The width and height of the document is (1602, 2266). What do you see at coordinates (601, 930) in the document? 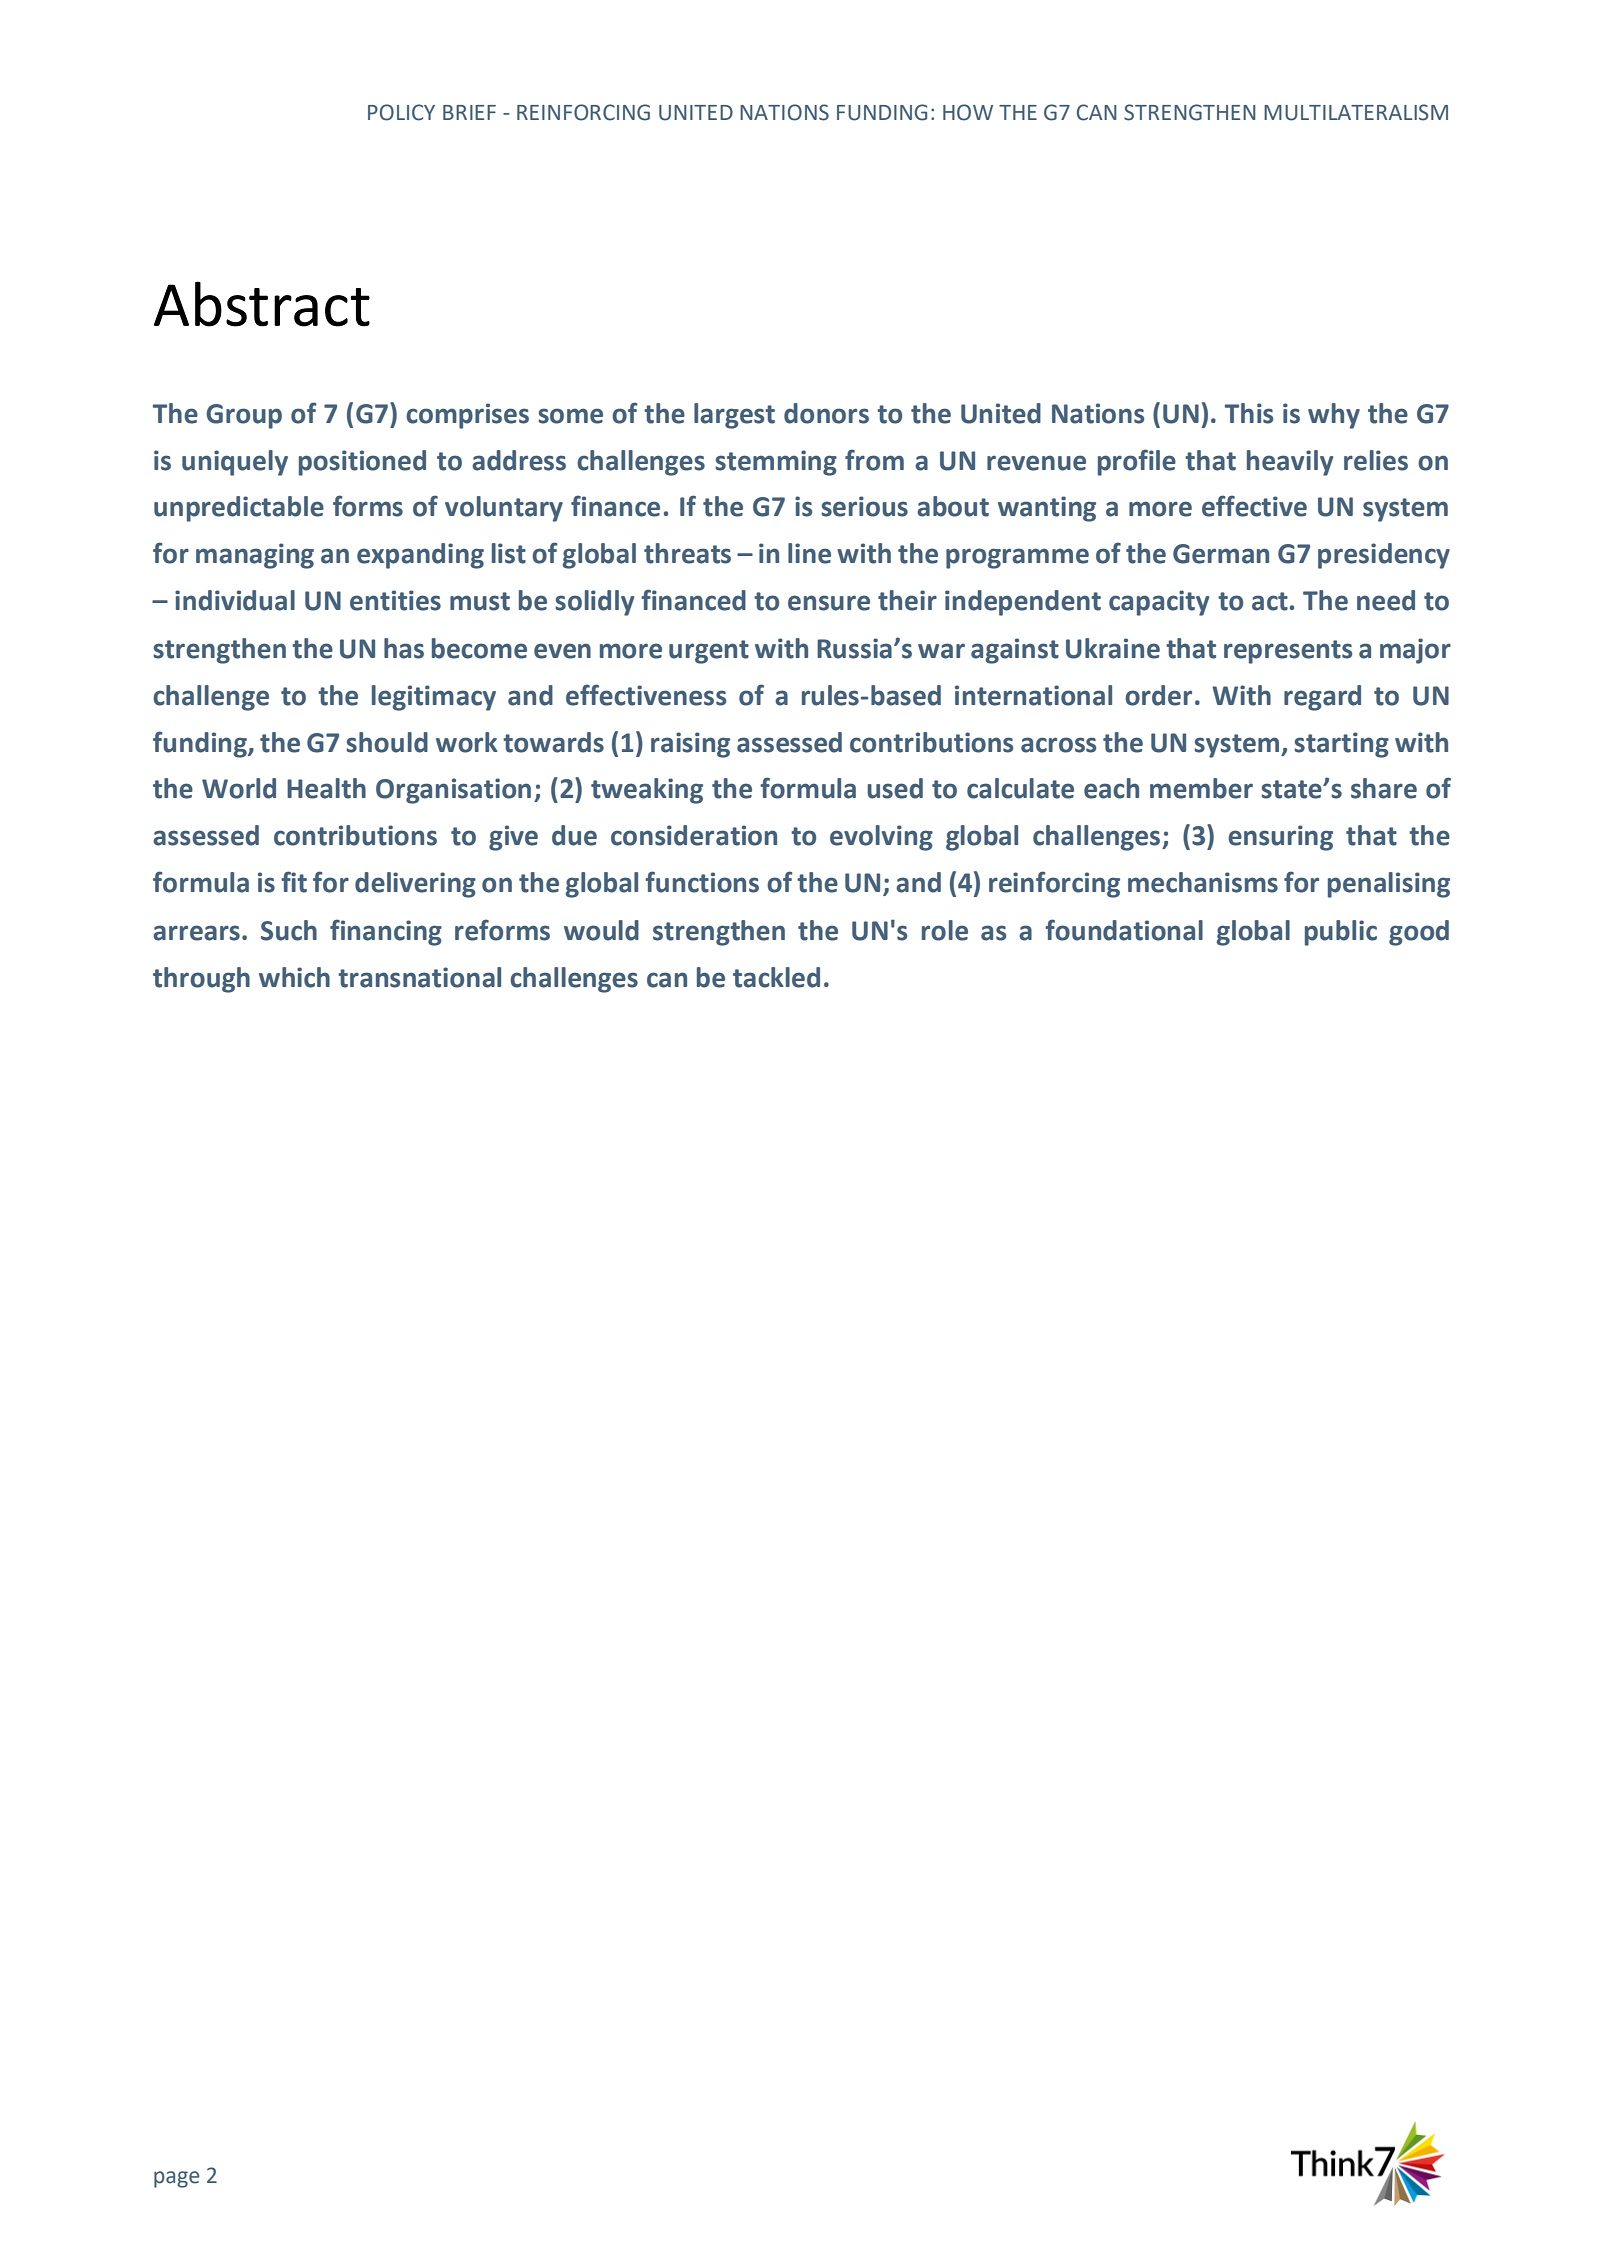
I see `would` at bounding box center [601, 930].
